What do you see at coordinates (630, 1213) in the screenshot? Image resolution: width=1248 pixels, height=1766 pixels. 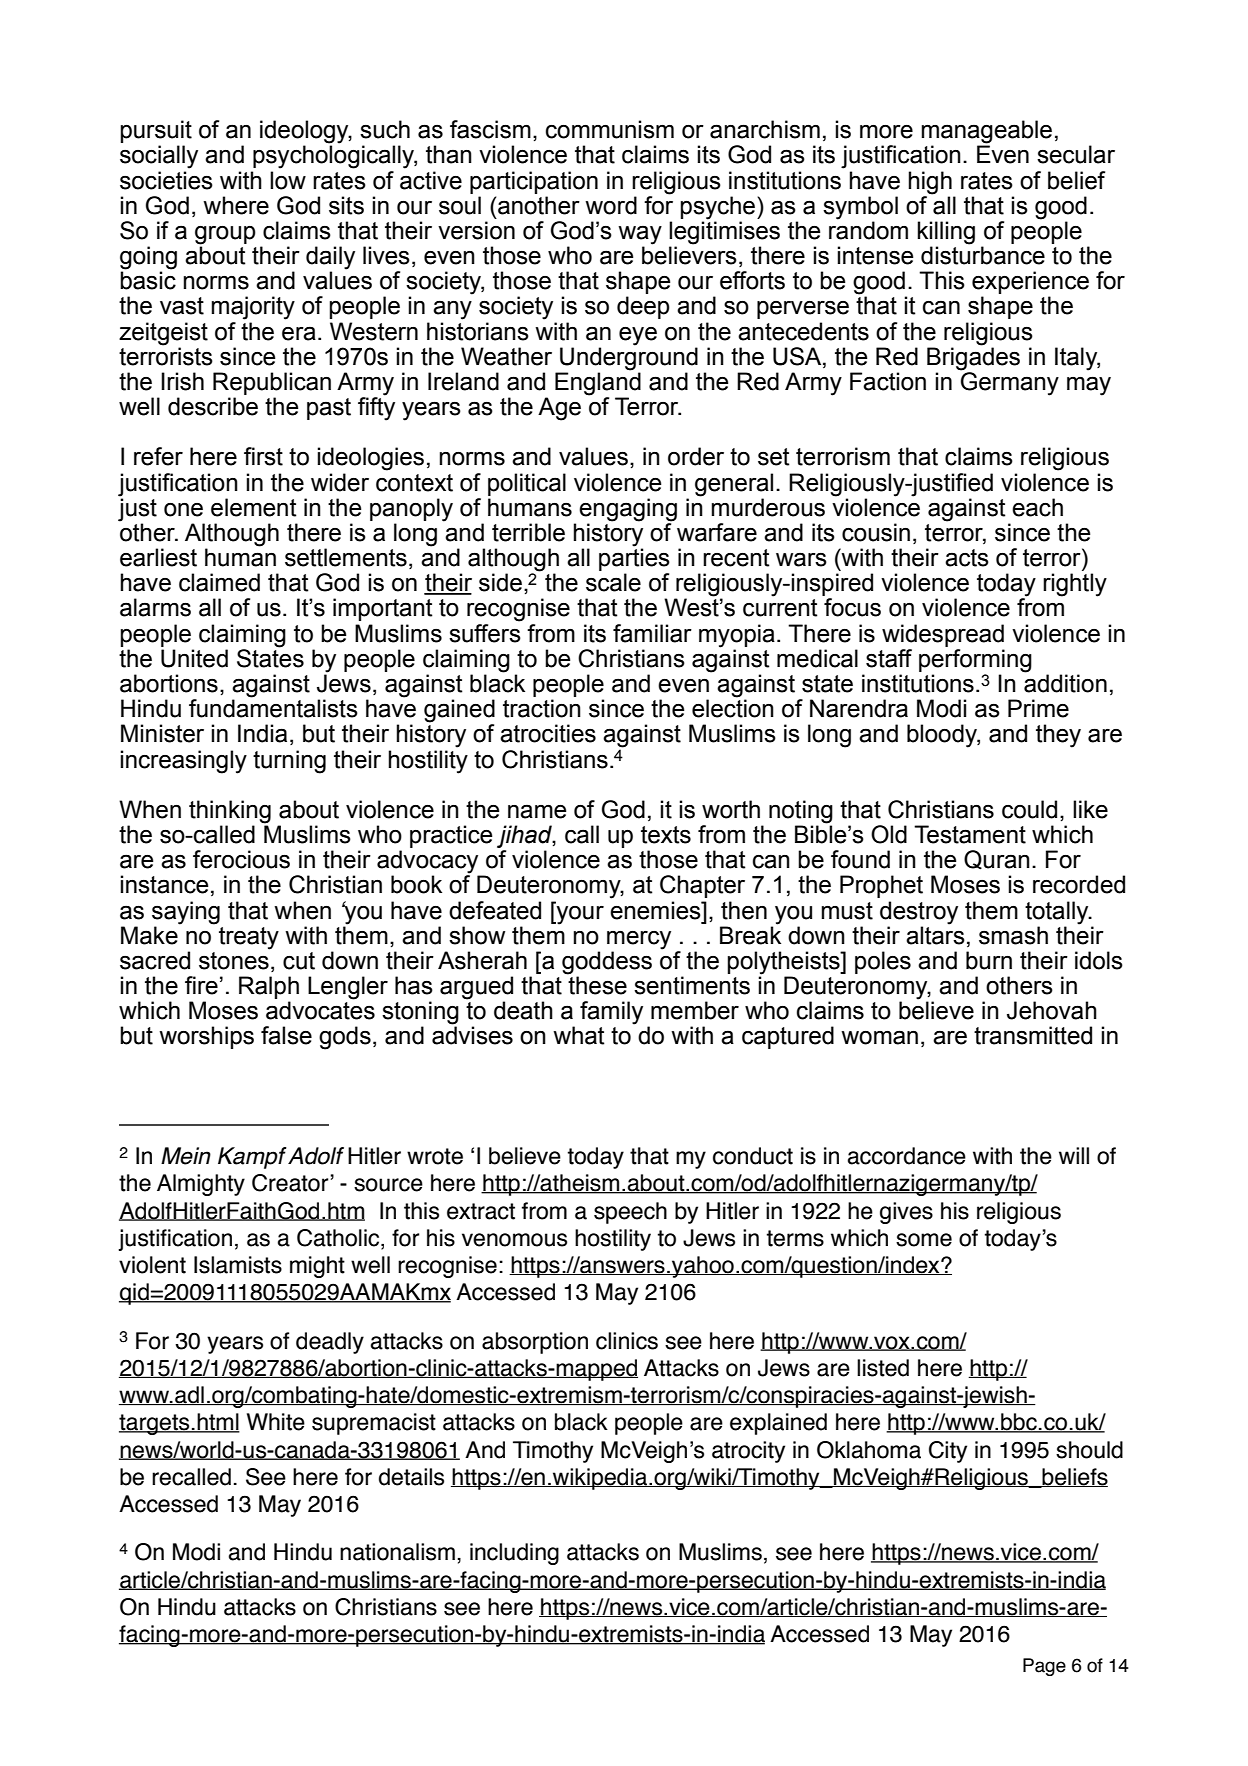 I see `speech` at bounding box center [630, 1213].
